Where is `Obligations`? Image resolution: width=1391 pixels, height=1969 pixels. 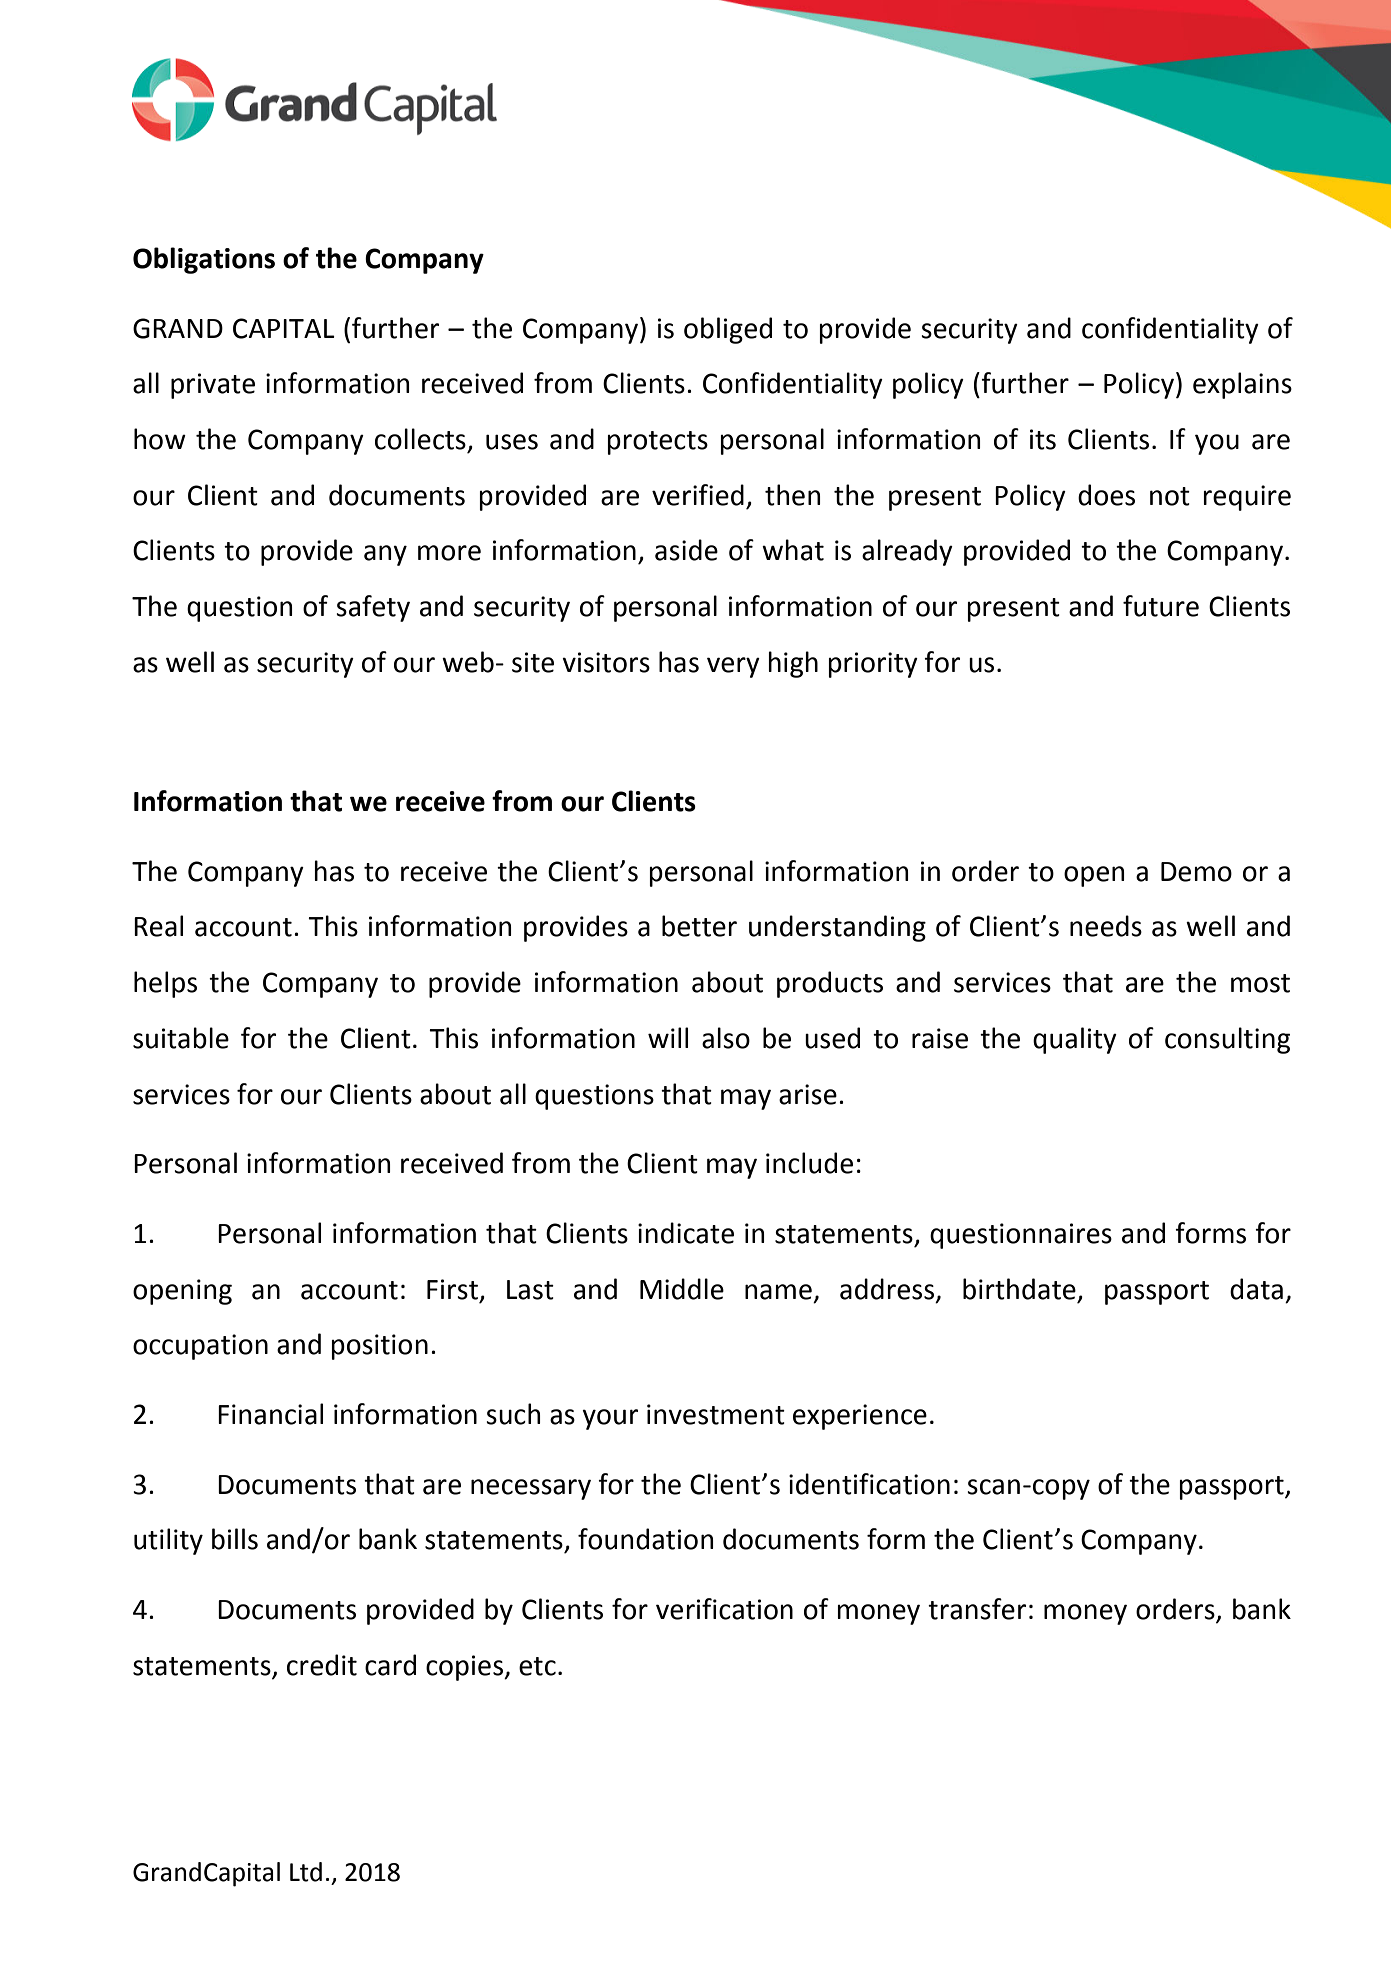 Obligations is located at coordinates (204, 260).
